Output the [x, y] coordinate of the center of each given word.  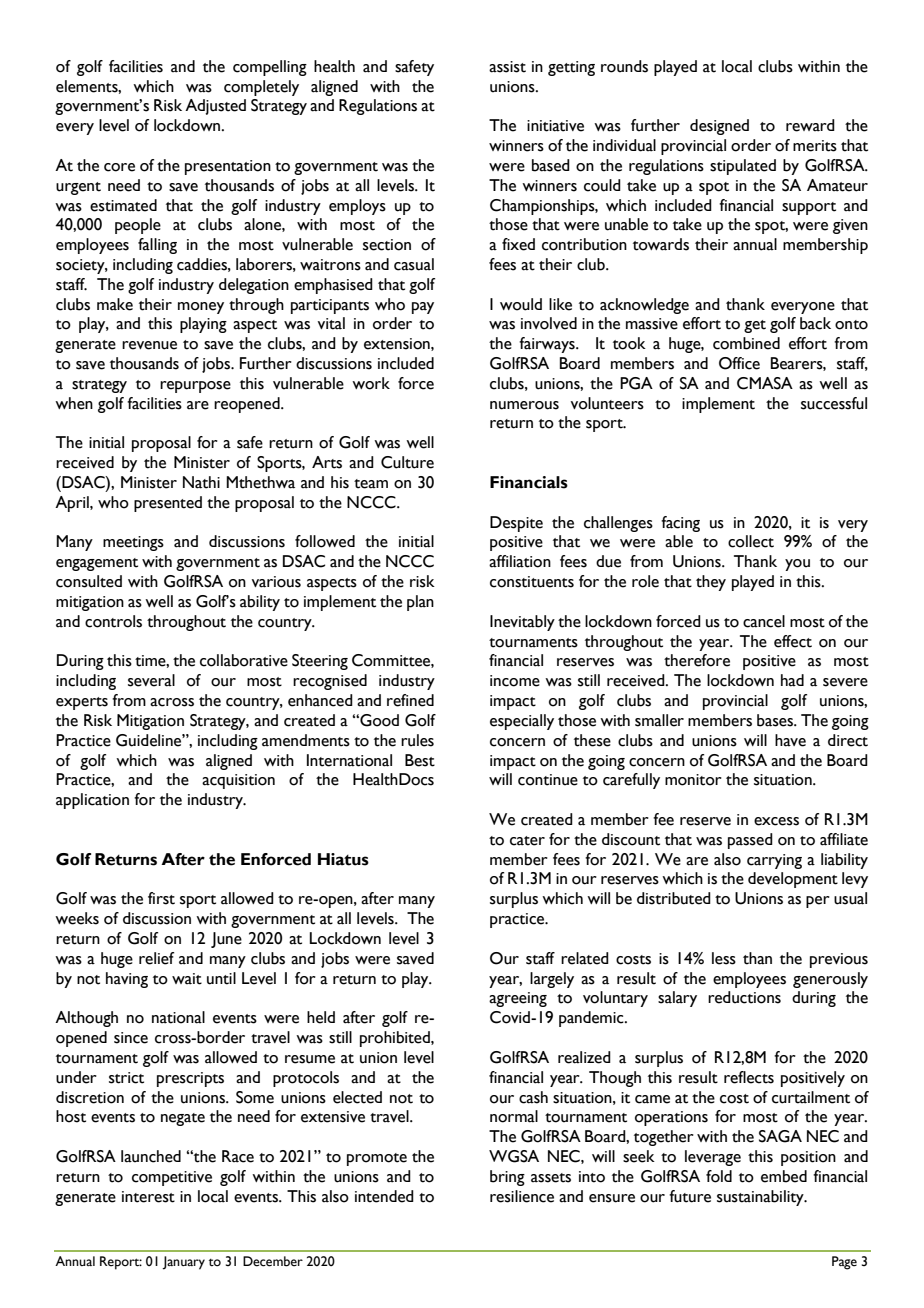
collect [751, 541]
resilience [522, 1196]
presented [168, 504]
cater [527, 841]
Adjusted [215, 107]
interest [148, 1197]
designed [719, 127]
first [161, 898]
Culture [407, 462]
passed [750, 841]
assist [507, 67]
